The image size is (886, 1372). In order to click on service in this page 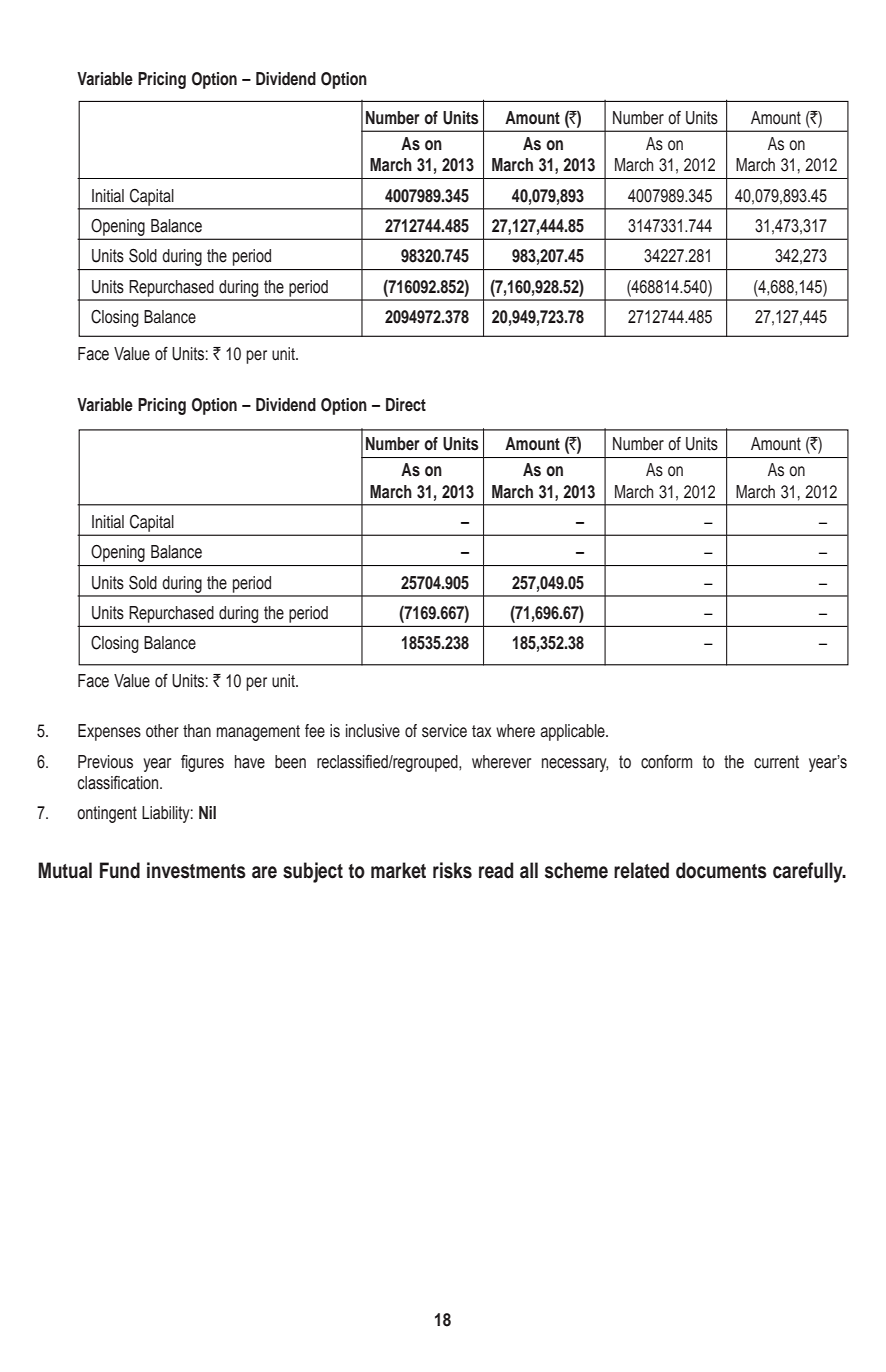, I will do `click(444, 731)`.
